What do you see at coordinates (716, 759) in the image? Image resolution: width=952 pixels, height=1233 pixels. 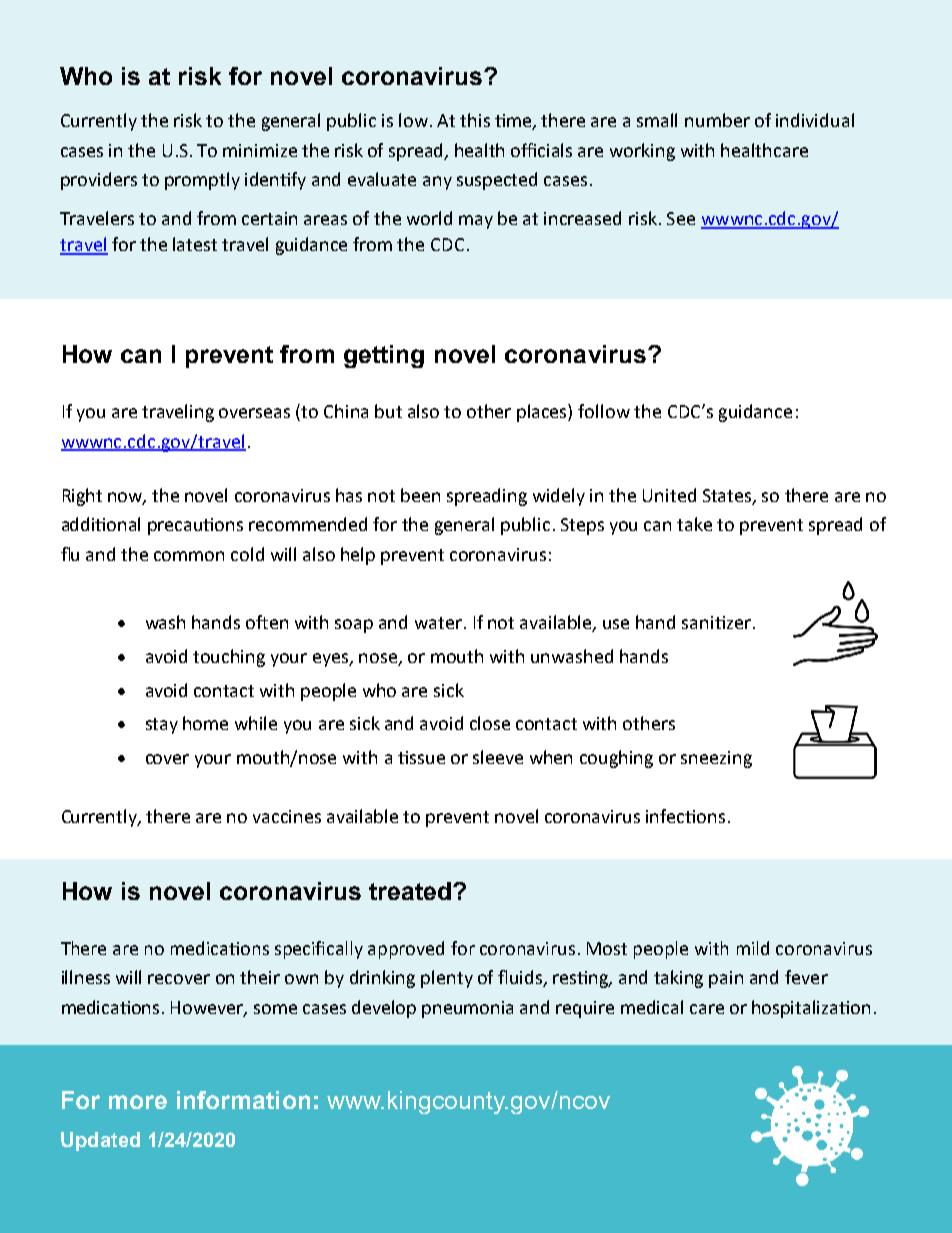 I see `sneezing` at bounding box center [716, 759].
